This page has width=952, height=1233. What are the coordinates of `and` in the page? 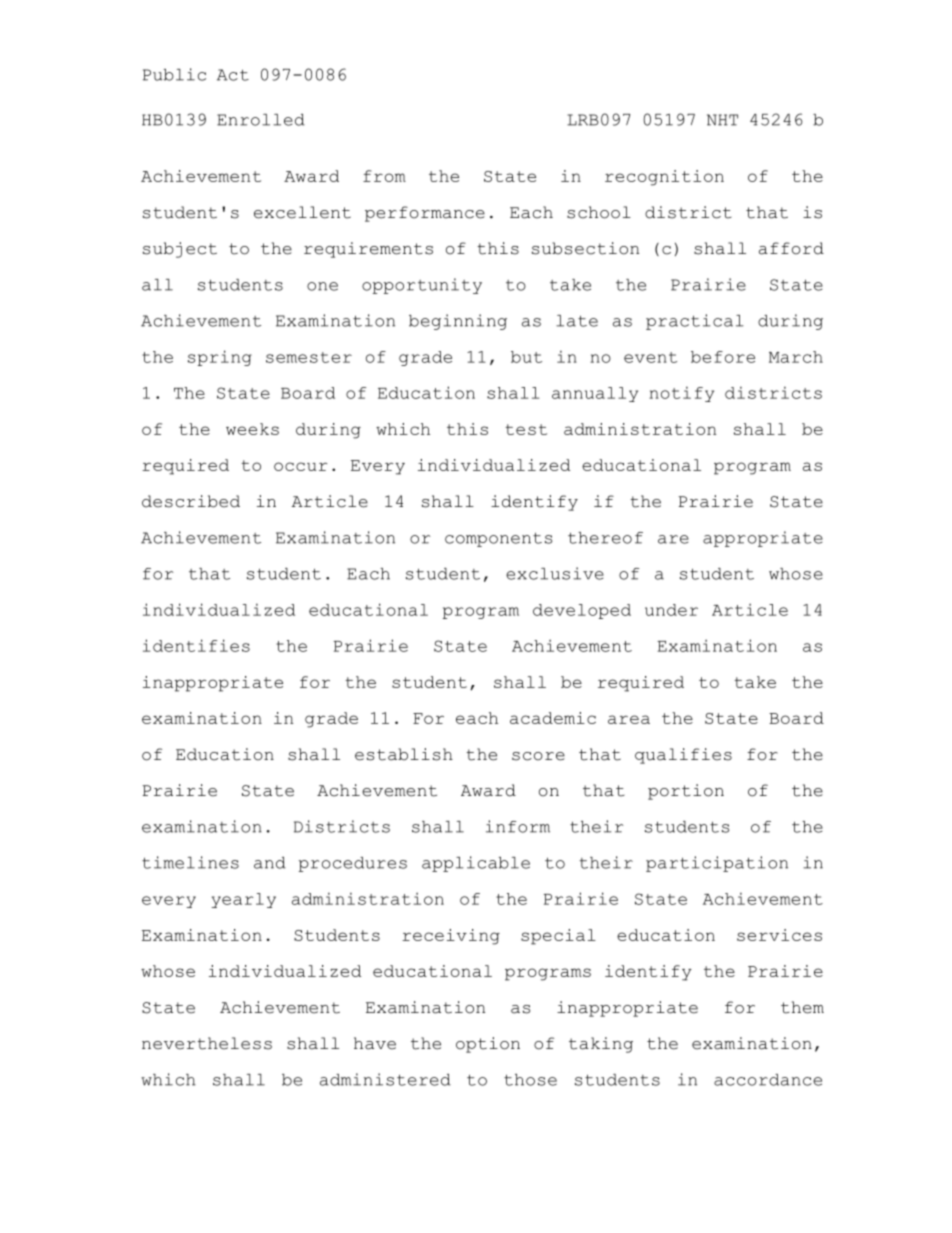 It's located at (270, 863).
